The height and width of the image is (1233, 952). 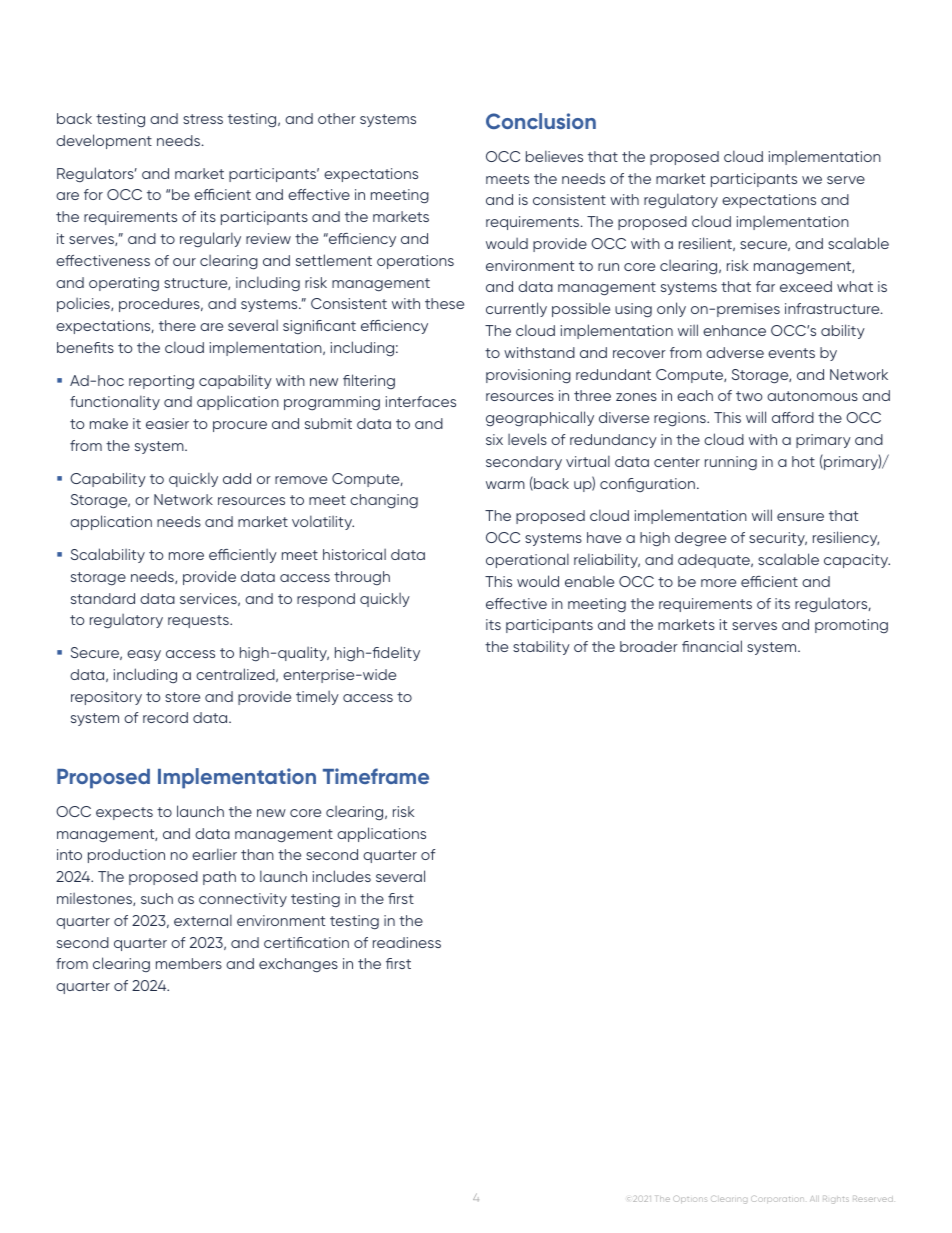 What do you see at coordinates (777, 1199) in the image?
I see `Corporation` at bounding box center [777, 1199].
